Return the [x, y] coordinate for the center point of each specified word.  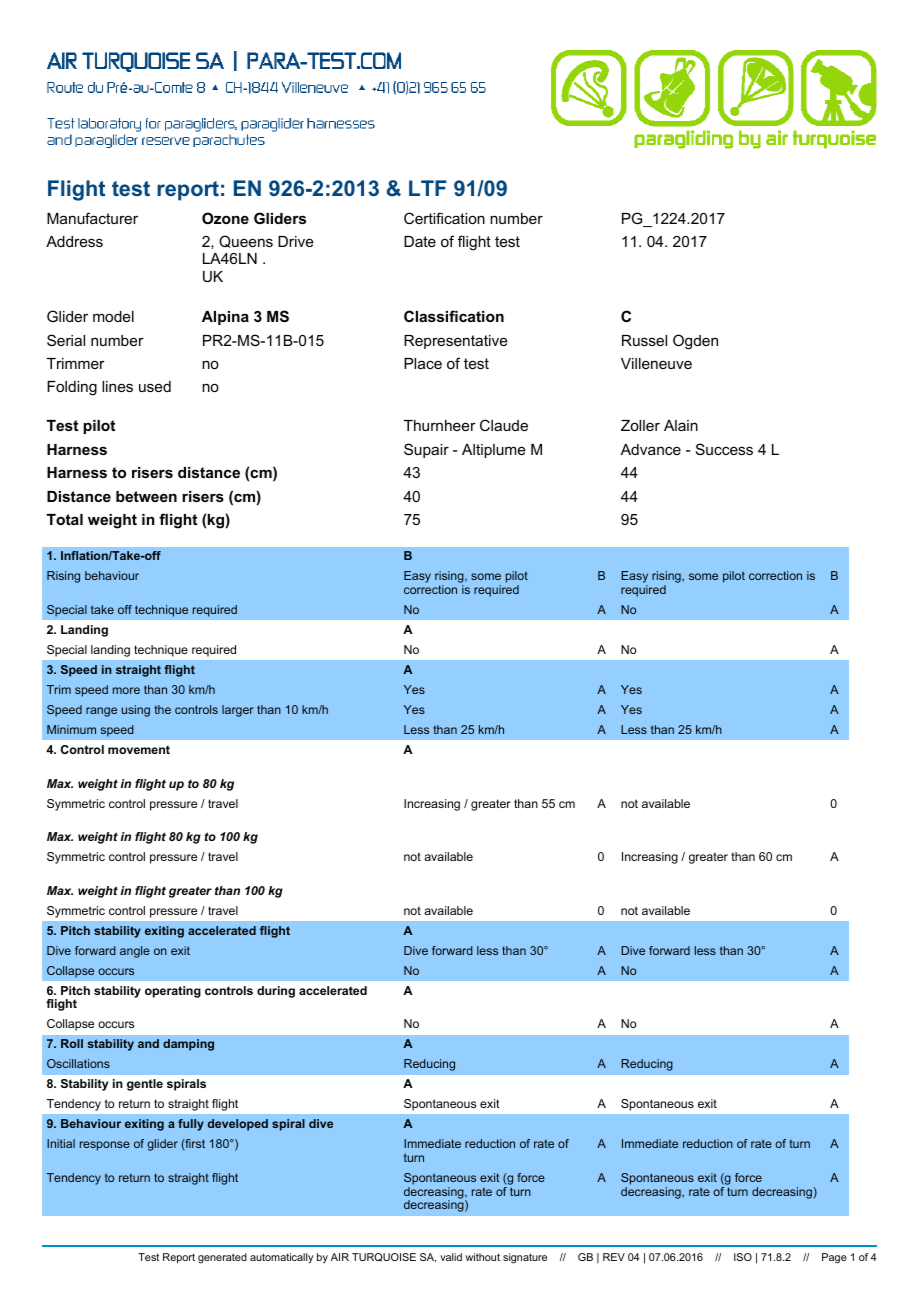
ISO [743, 1257]
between [146, 496]
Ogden [695, 342]
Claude [504, 425]
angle [135, 952]
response [105, 1146]
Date [420, 241]
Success [724, 449]
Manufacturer [92, 218]
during [276, 992]
